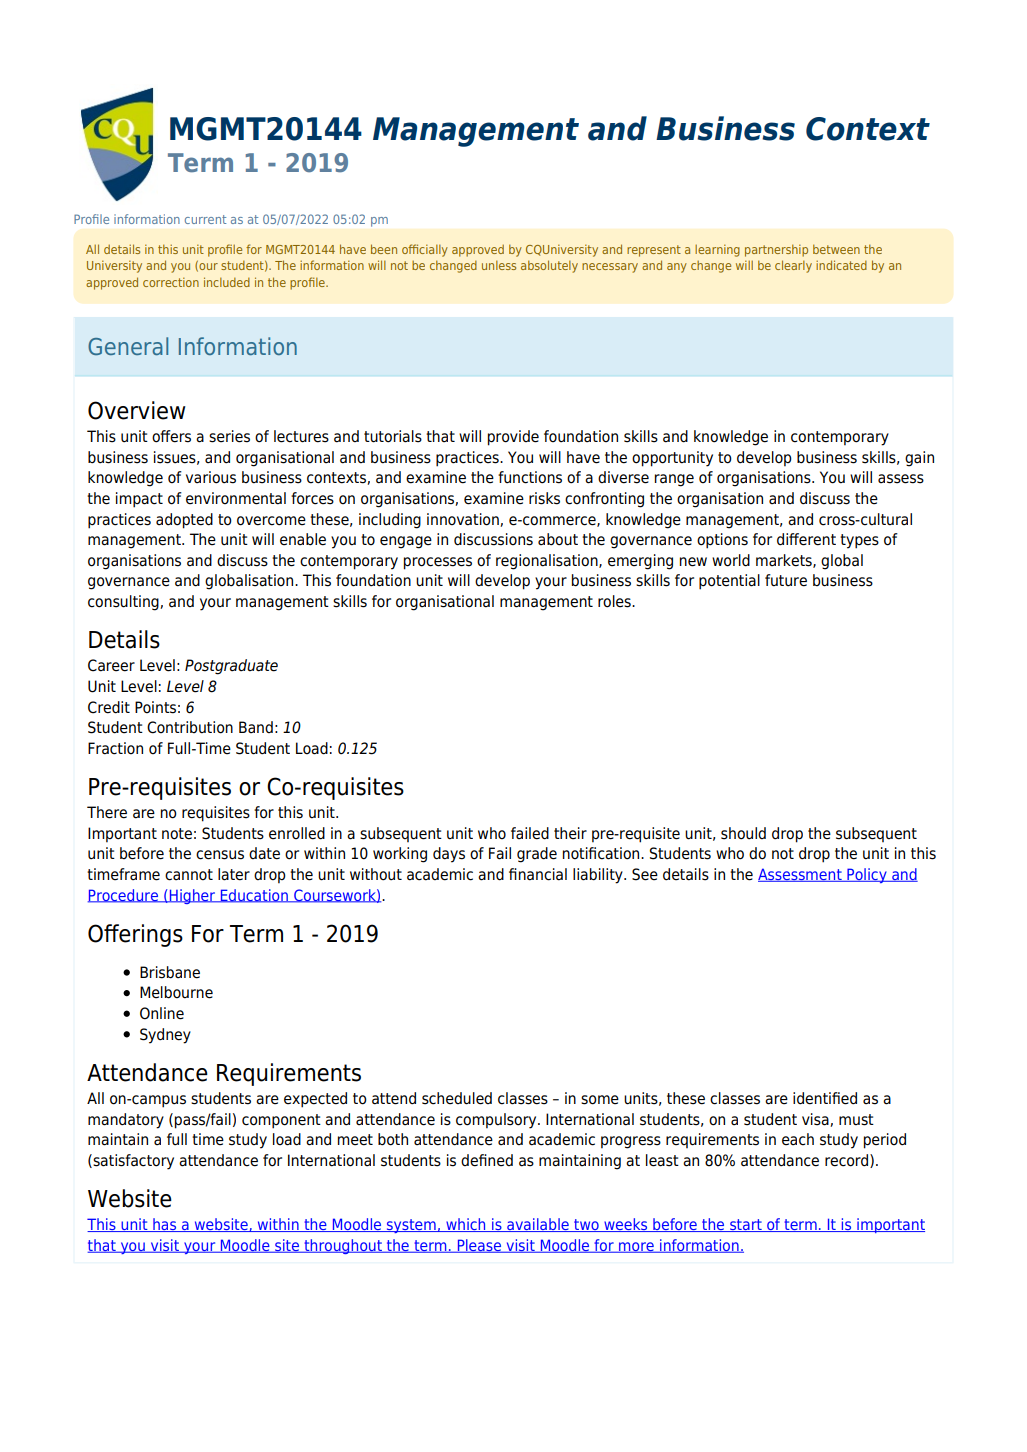 This page has width=1027, height=1452. I want to click on Policy, so click(867, 875).
